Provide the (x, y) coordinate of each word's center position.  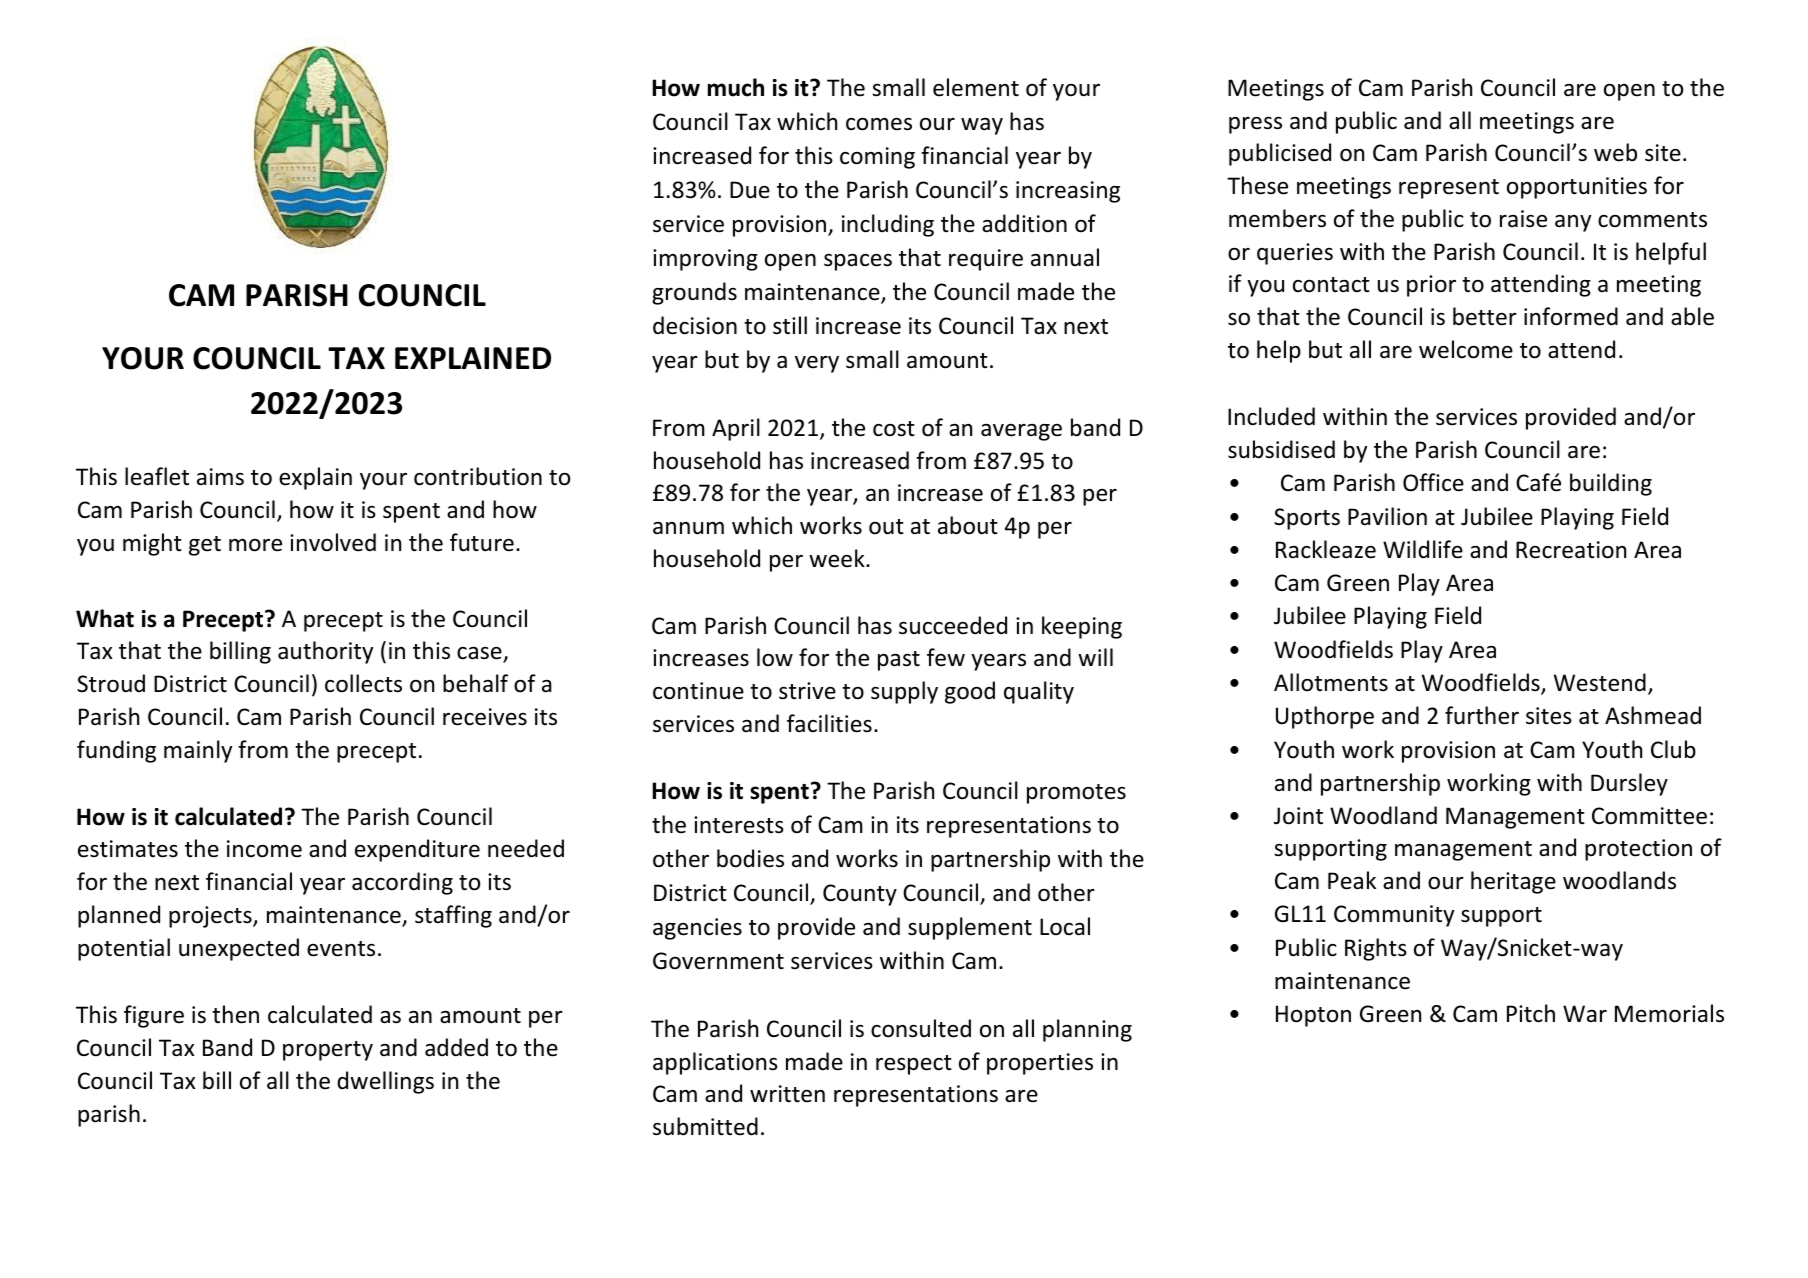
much (736, 87)
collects (363, 683)
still (790, 325)
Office (1433, 482)
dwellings (385, 1082)
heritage (1513, 882)
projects (211, 917)
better (1485, 316)
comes (879, 124)
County (860, 895)
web (1615, 152)
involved (333, 542)
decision (695, 325)
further (1482, 715)
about (968, 525)
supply (904, 692)
